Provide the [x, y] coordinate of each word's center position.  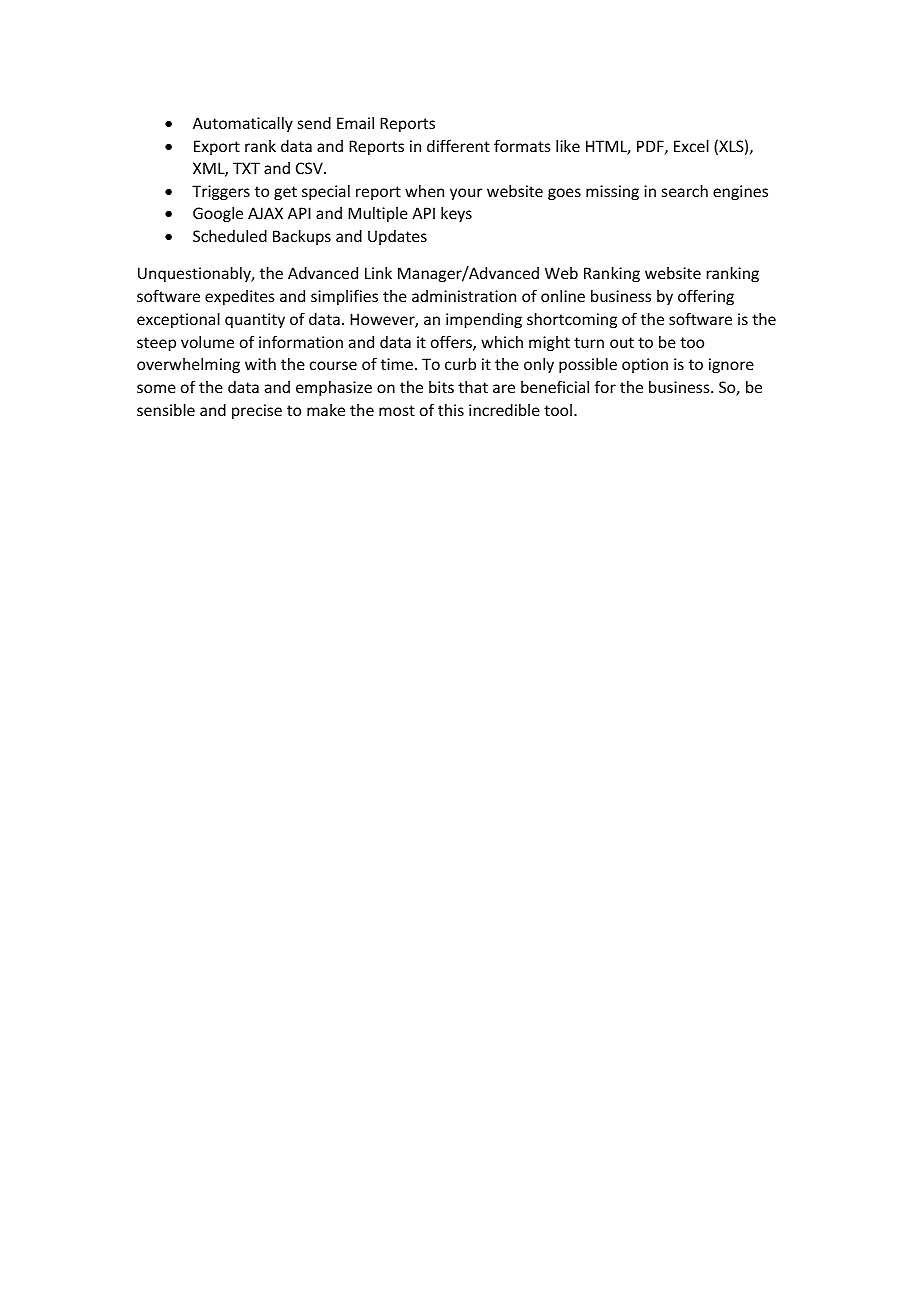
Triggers [221, 192]
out [622, 342]
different [458, 145]
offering [706, 297]
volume [207, 342]
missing [612, 192]
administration [464, 296]
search [685, 191]
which [502, 342]
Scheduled [230, 236]
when [424, 191]
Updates [397, 237]
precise [257, 411]
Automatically [243, 124]
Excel [691, 146]
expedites [240, 297]
